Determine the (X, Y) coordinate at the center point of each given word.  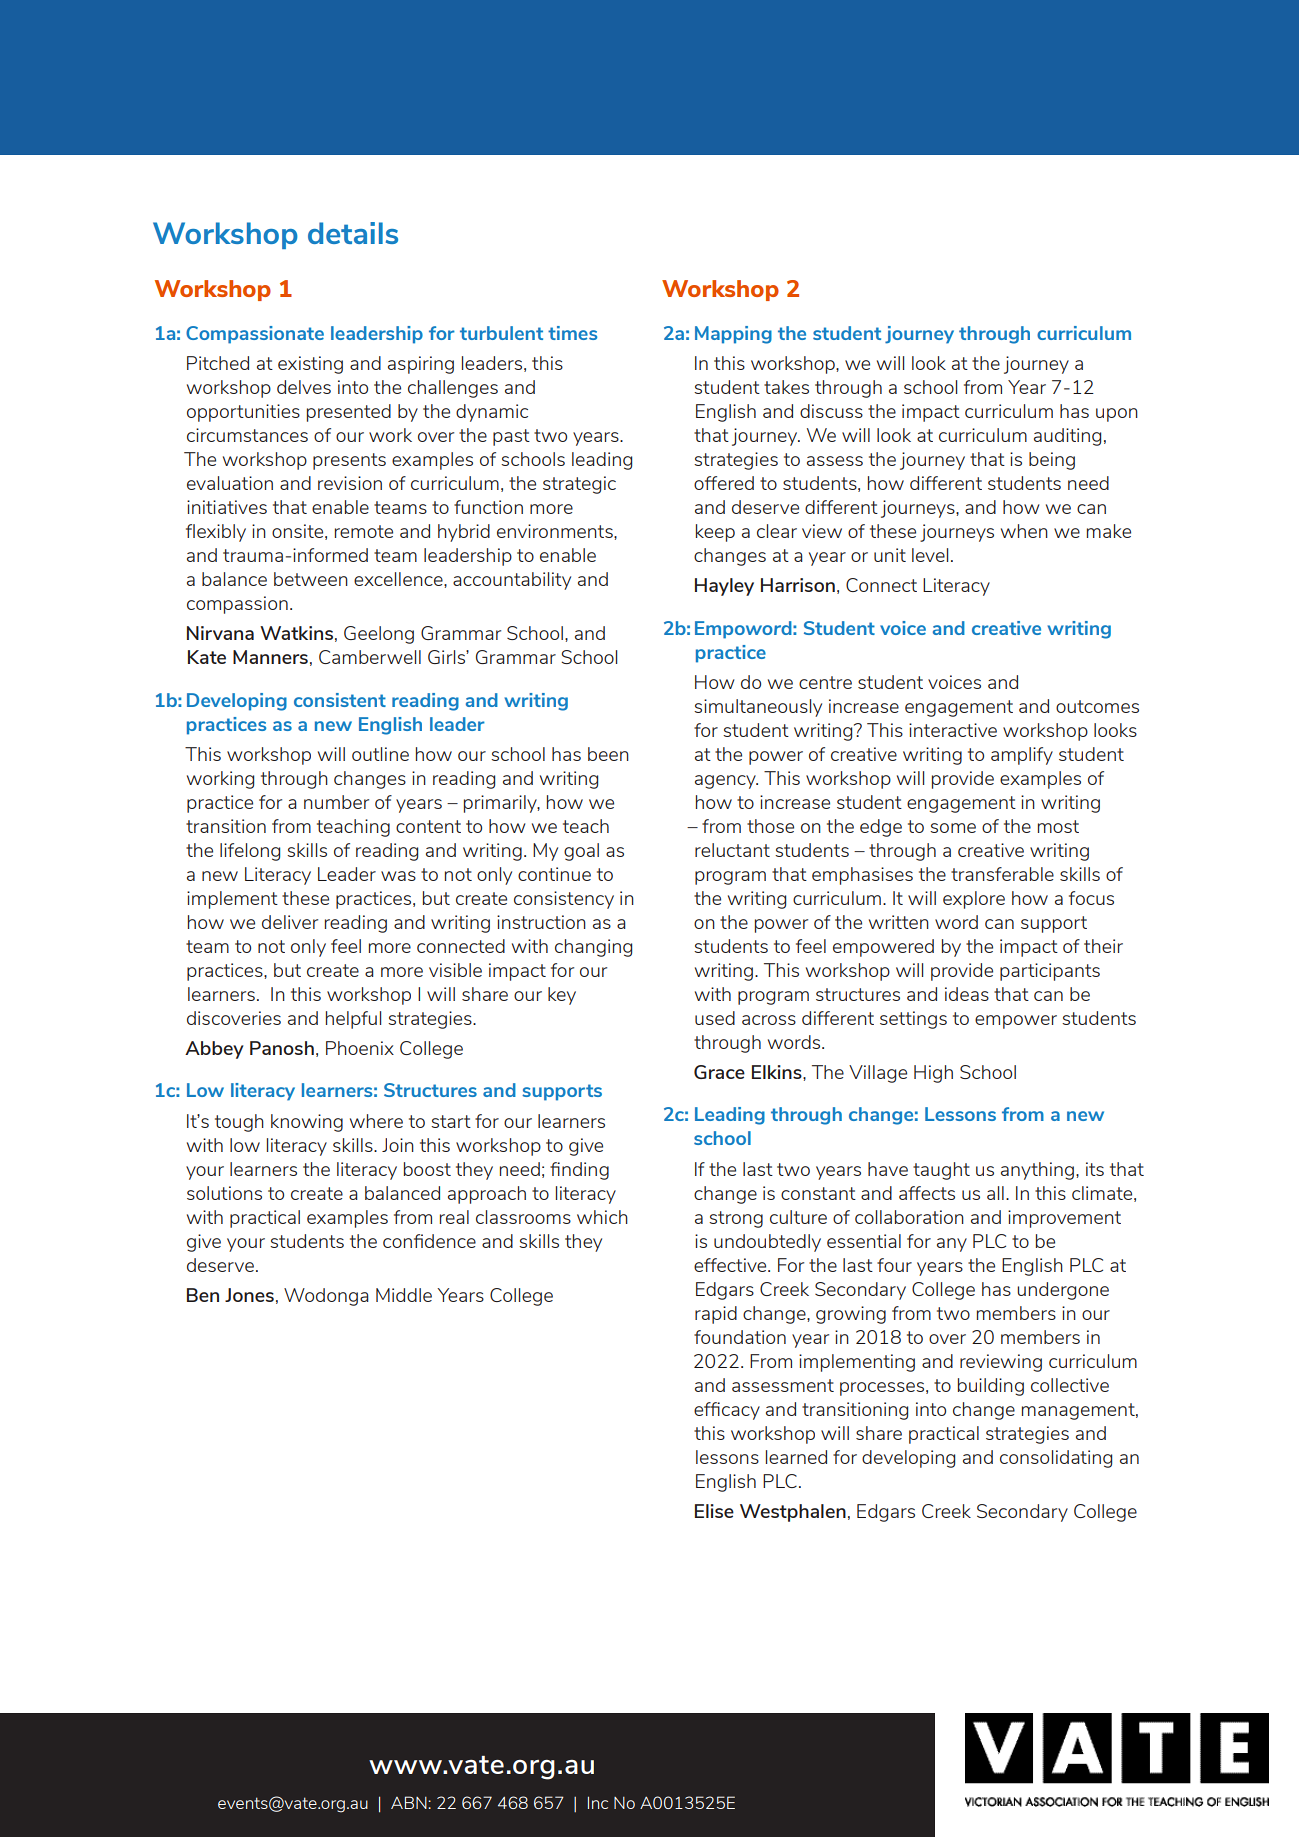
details (353, 233)
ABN (410, 1802)
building (991, 1387)
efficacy (727, 1411)
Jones (249, 1295)
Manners (270, 657)
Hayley (724, 587)
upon (1117, 415)
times (572, 333)
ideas (967, 994)
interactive (953, 730)
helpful (353, 1020)
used (715, 1018)
